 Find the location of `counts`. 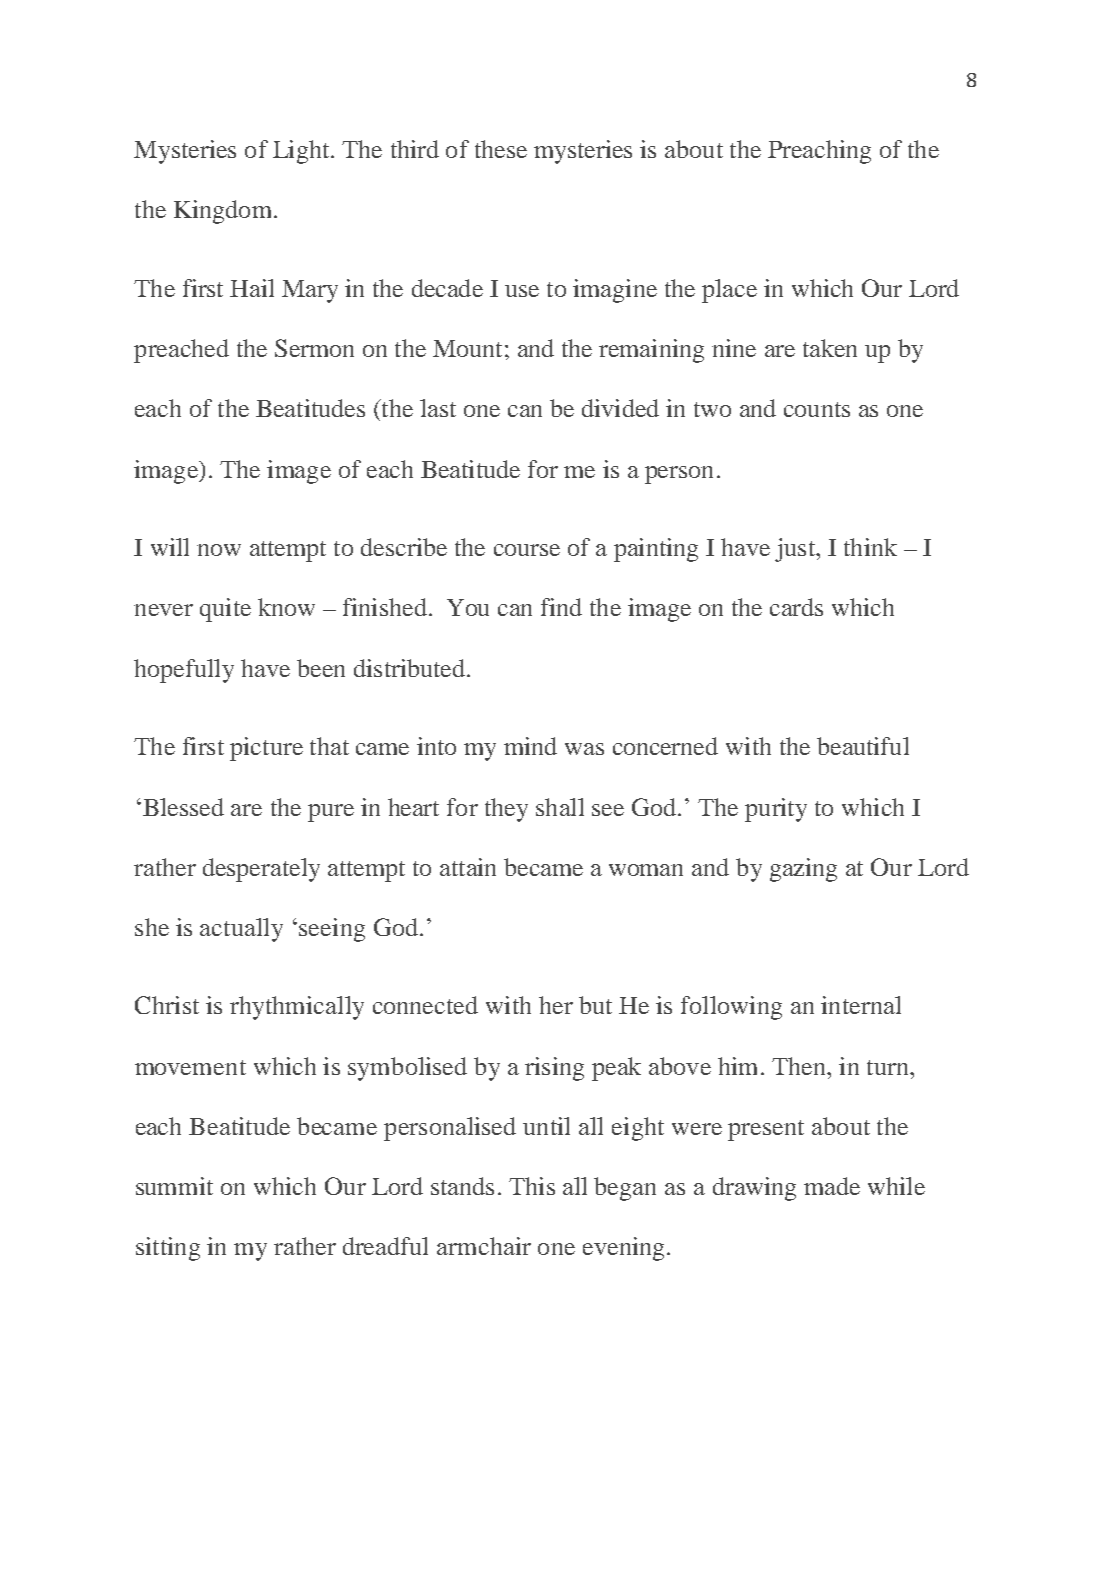

counts is located at coordinates (817, 409).
